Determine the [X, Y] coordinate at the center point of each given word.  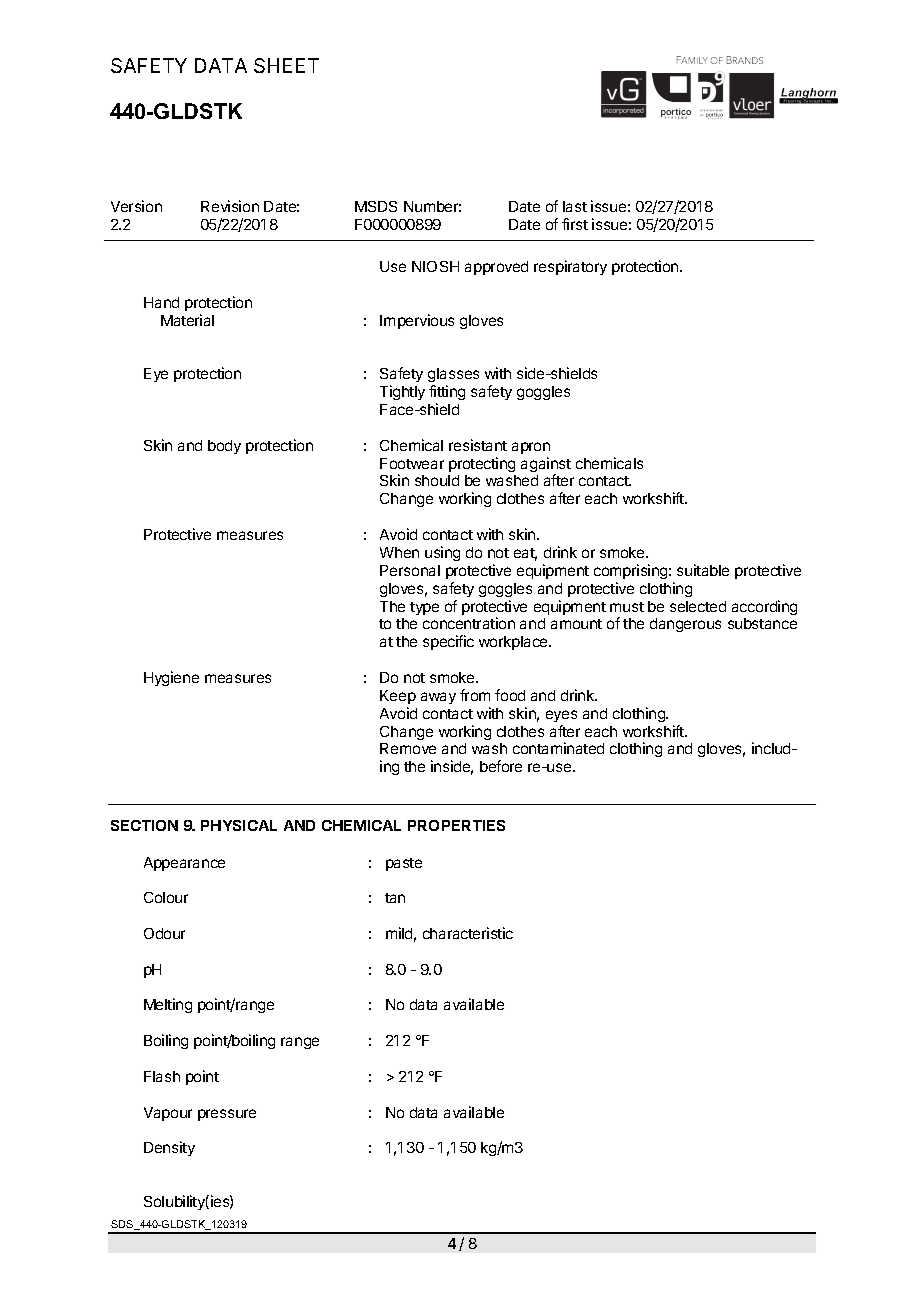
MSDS [376, 206]
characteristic [468, 933]
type [424, 608]
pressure [227, 1115]
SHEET [286, 65]
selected [698, 606]
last [575, 206]
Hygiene [171, 678]
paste [404, 864]
